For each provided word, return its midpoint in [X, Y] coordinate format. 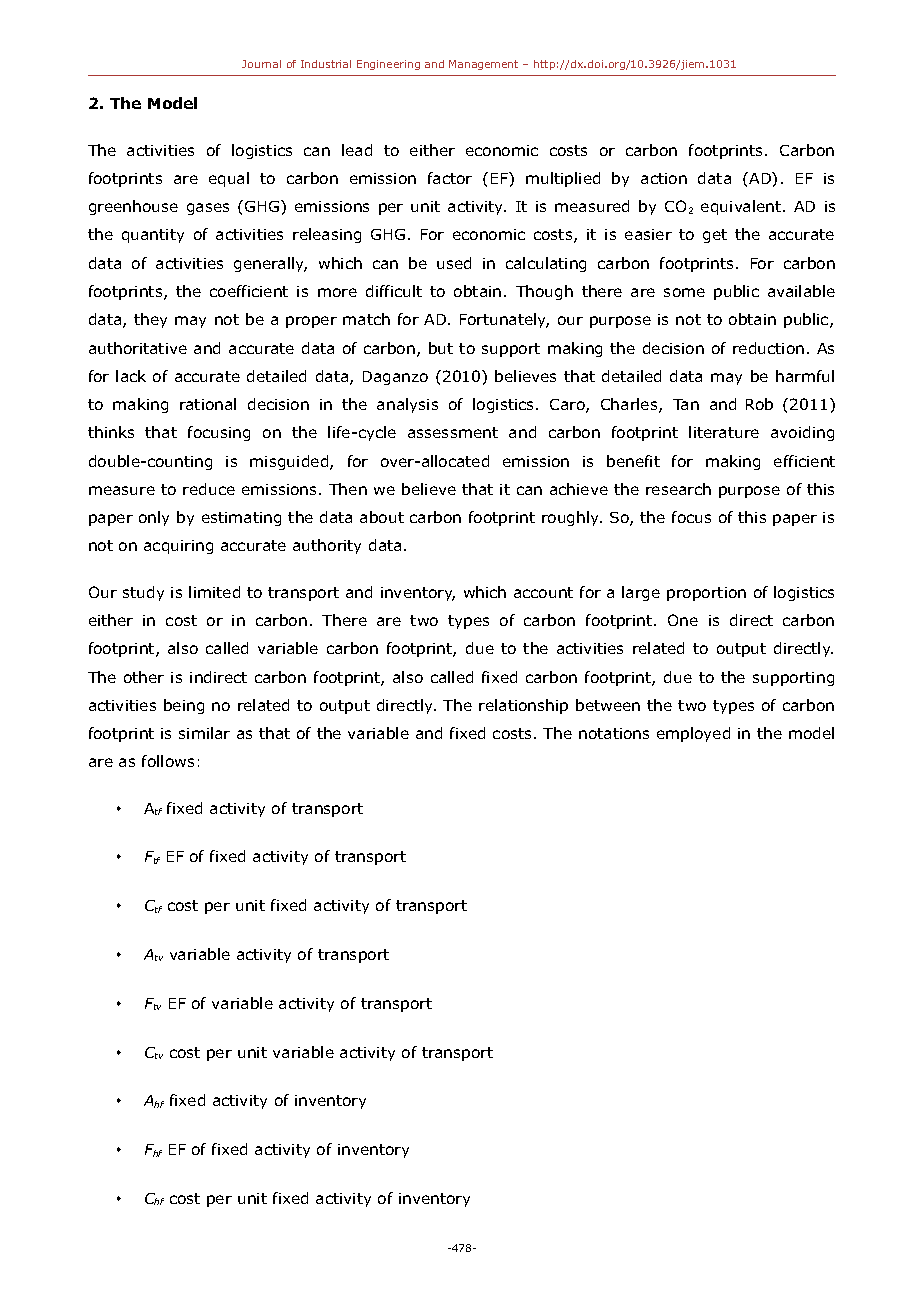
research [678, 489]
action [664, 178]
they [150, 320]
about [382, 517]
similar [204, 733]
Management [483, 65]
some [684, 292]
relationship [523, 706]
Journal [261, 64]
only [154, 518]
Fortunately [504, 320]
